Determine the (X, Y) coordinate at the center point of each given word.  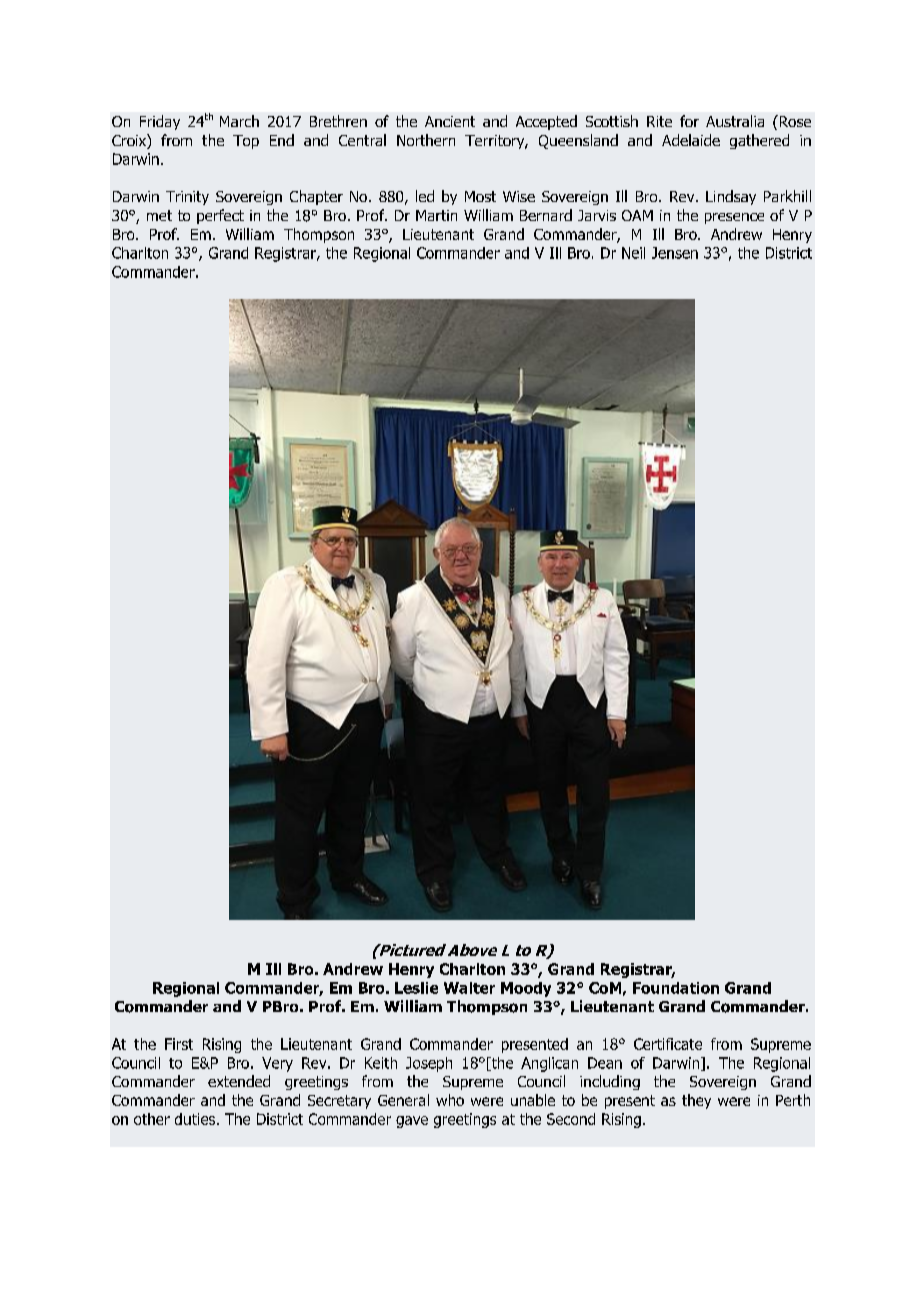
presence (734, 218)
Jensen (675, 253)
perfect (220, 216)
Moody (526, 989)
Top (246, 142)
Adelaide (691, 140)
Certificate (668, 1044)
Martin (436, 215)
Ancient (450, 121)
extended (239, 1081)
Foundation (676, 988)
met (159, 215)
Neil (633, 253)
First (179, 1044)
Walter (469, 988)
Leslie (416, 988)
